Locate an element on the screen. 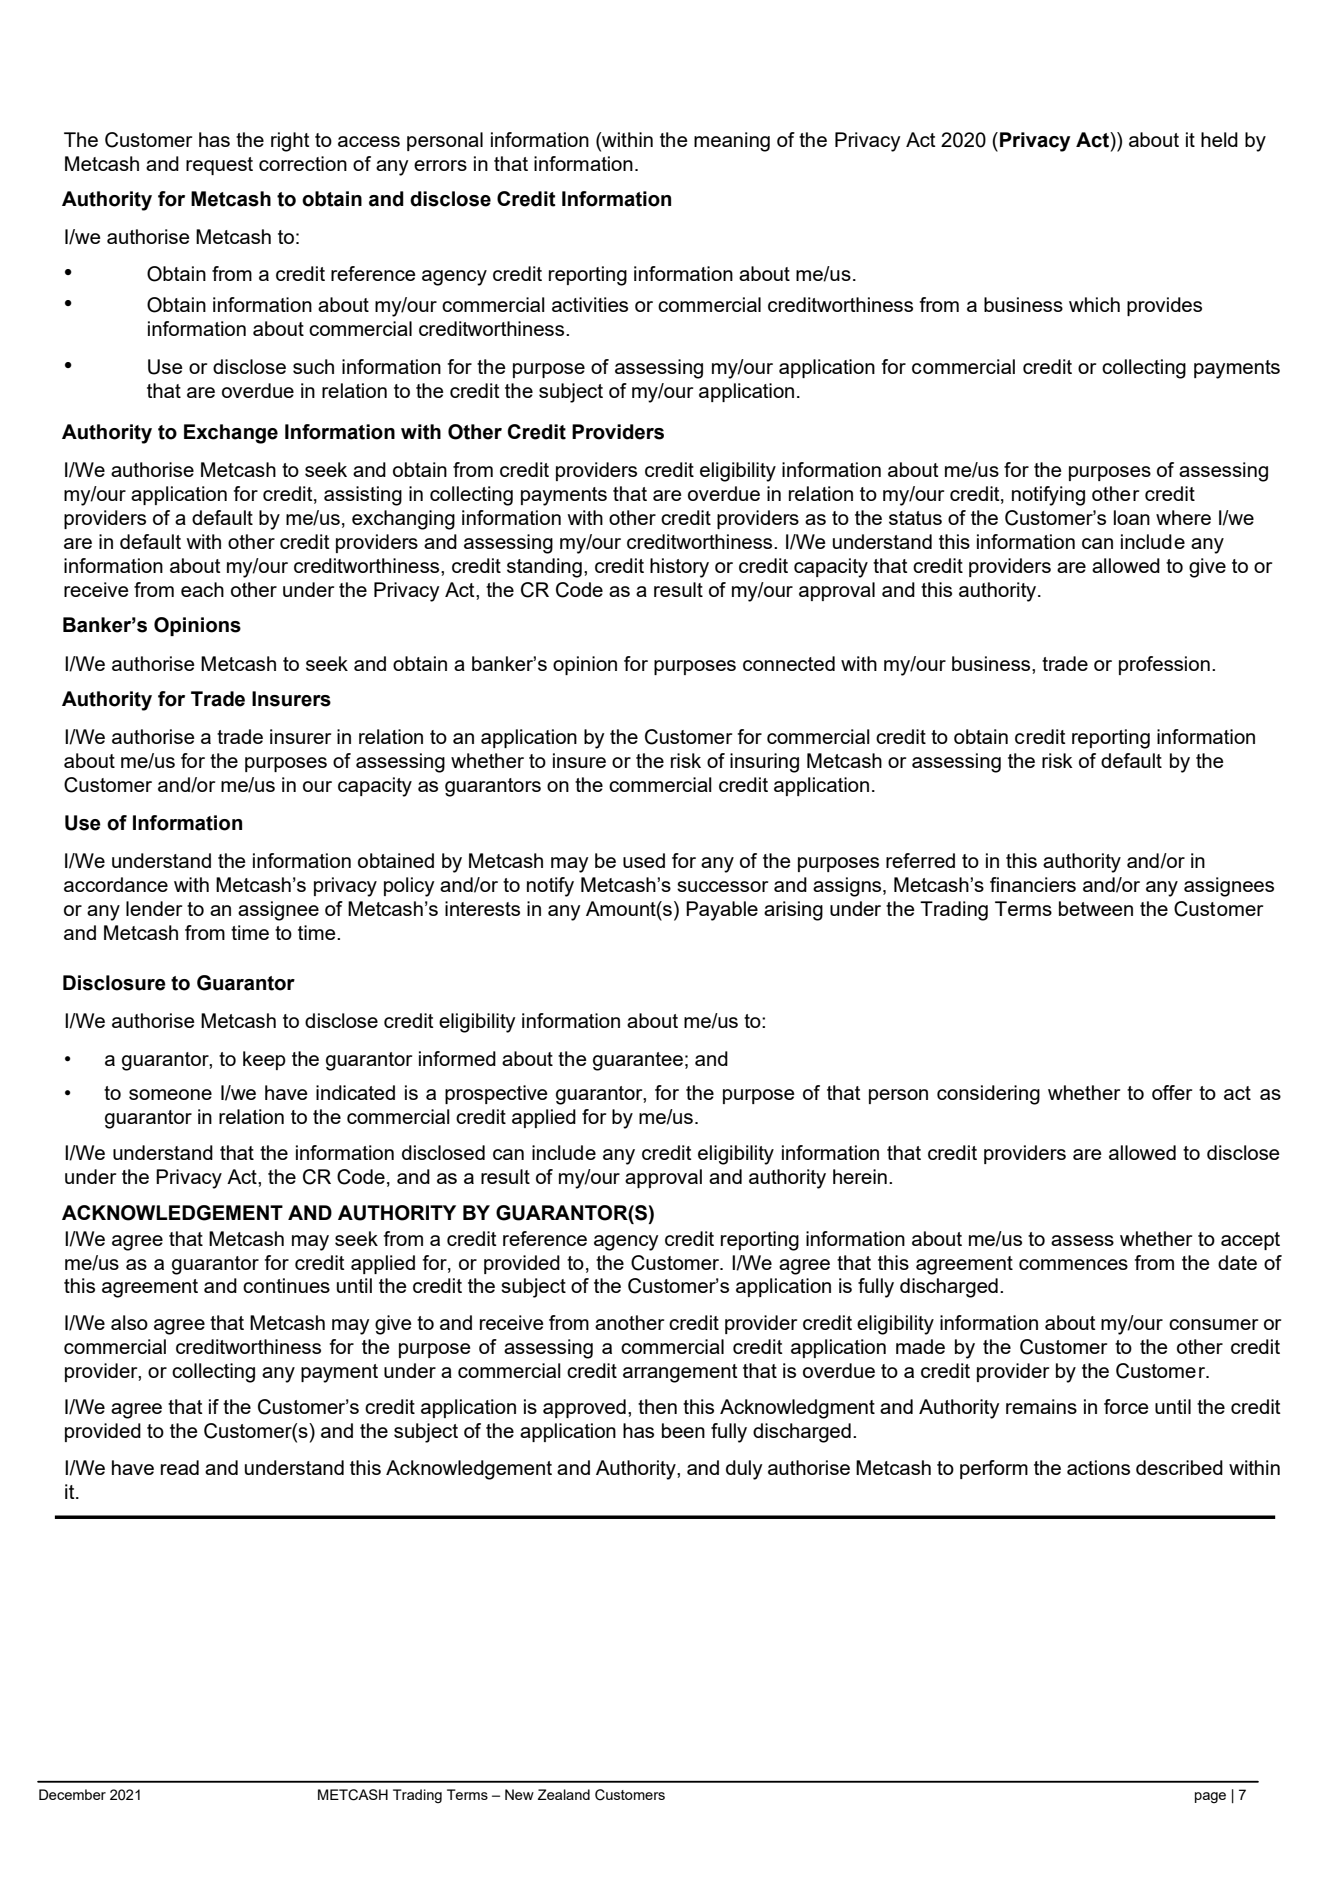 Image resolution: width=1343 pixels, height=1899 pixels. Zealand is located at coordinates (564, 1794).
